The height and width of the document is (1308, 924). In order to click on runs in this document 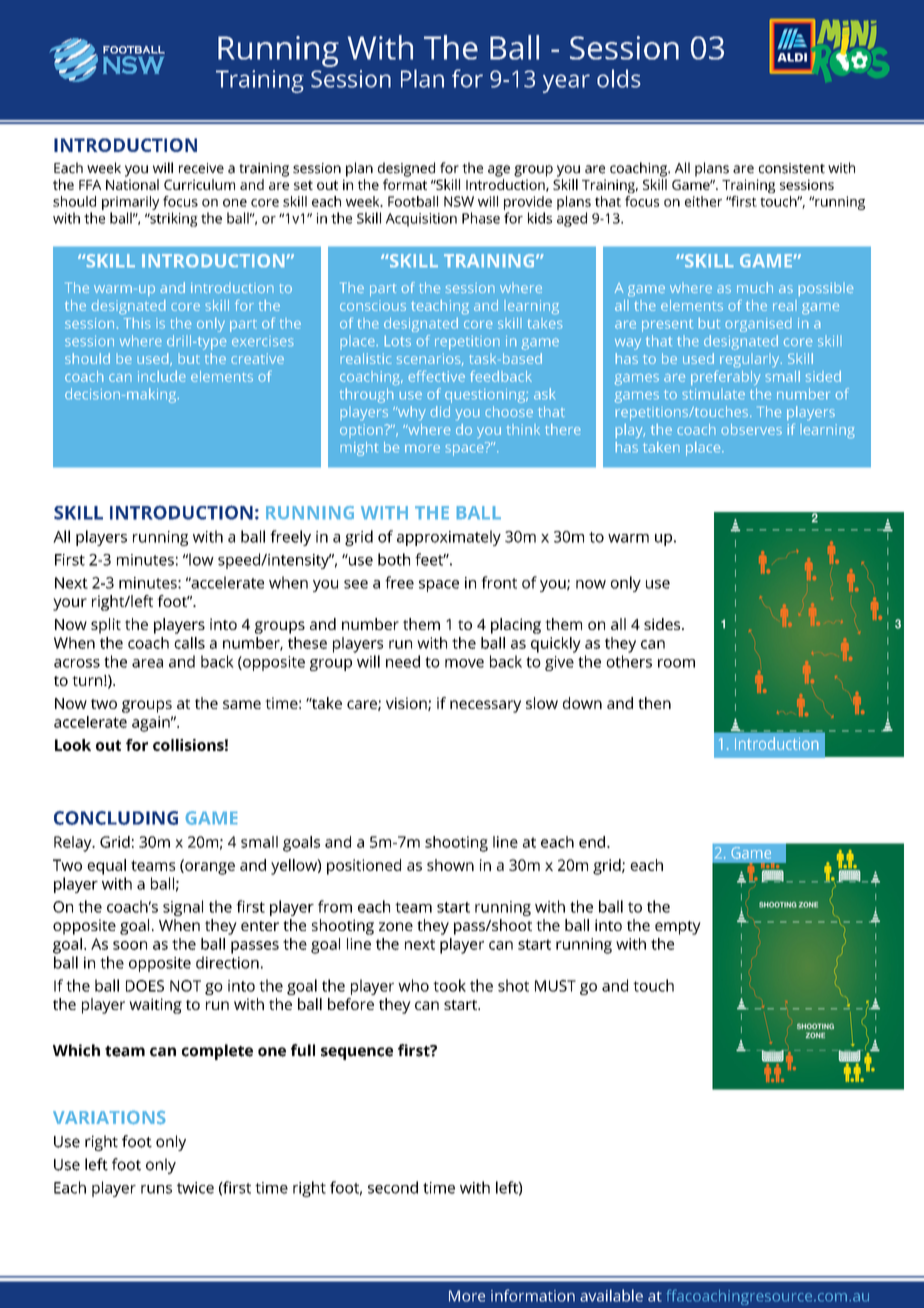, I will do `click(156, 1189)`.
